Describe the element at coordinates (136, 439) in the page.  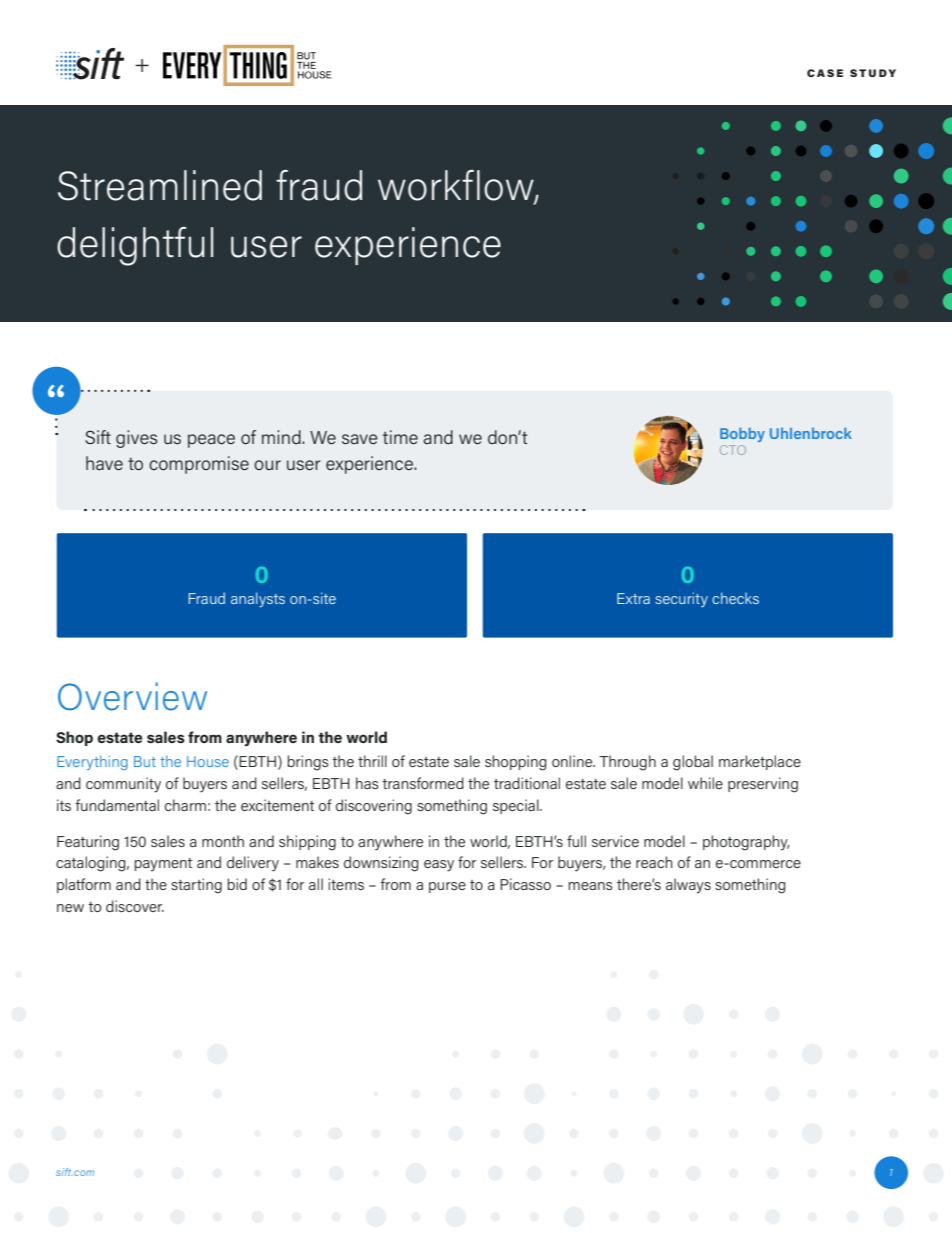
I see `gives` at that location.
